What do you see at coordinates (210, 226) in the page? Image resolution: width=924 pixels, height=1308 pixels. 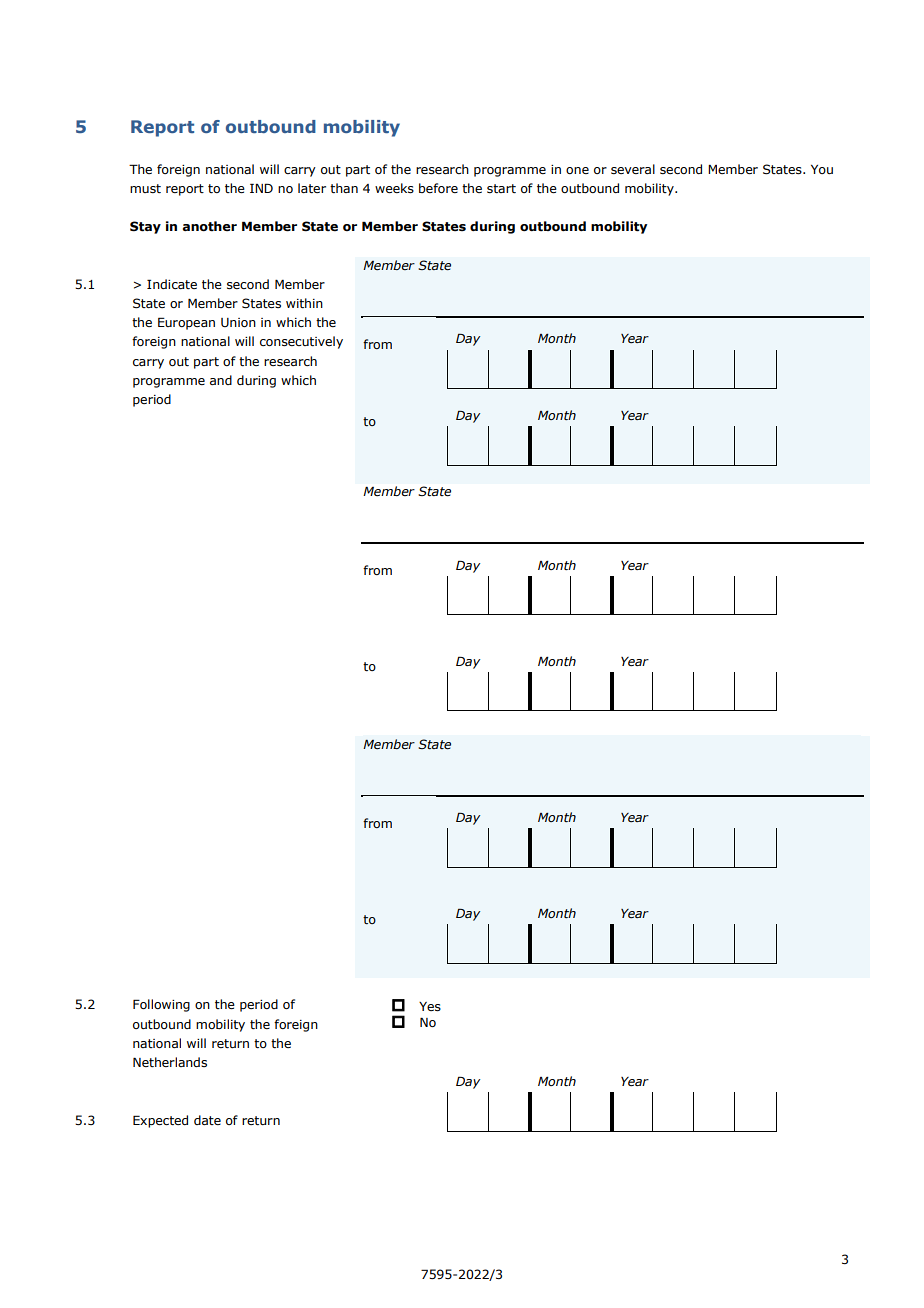 I see `another` at bounding box center [210, 226].
